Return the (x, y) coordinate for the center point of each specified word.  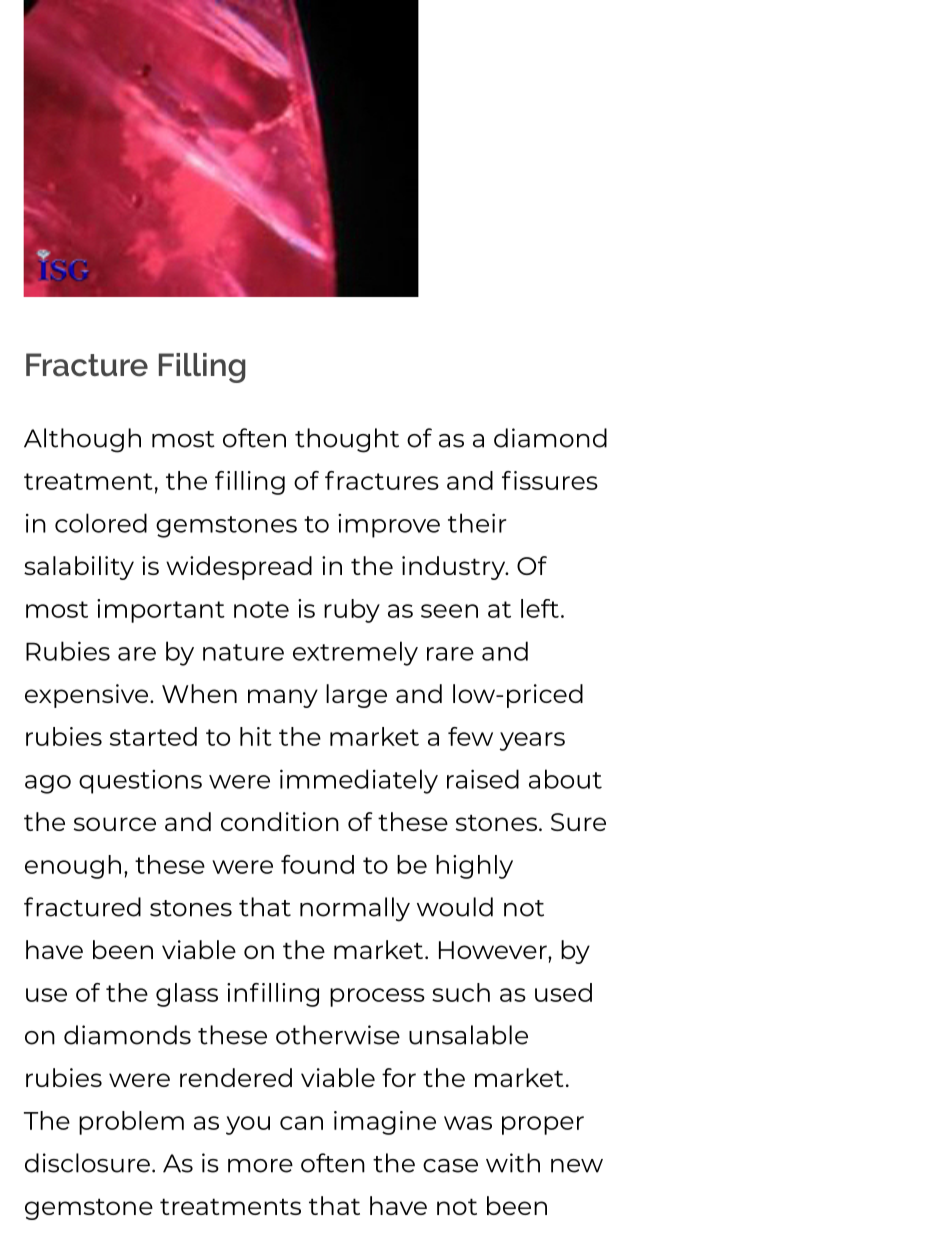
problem (131, 1123)
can (301, 1123)
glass (187, 995)
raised (483, 779)
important (161, 611)
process (377, 997)
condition (280, 821)
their (477, 523)
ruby (352, 611)
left (540, 608)
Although (82, 440)
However (494, 950)
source (115, 824)
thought (347, 440)
